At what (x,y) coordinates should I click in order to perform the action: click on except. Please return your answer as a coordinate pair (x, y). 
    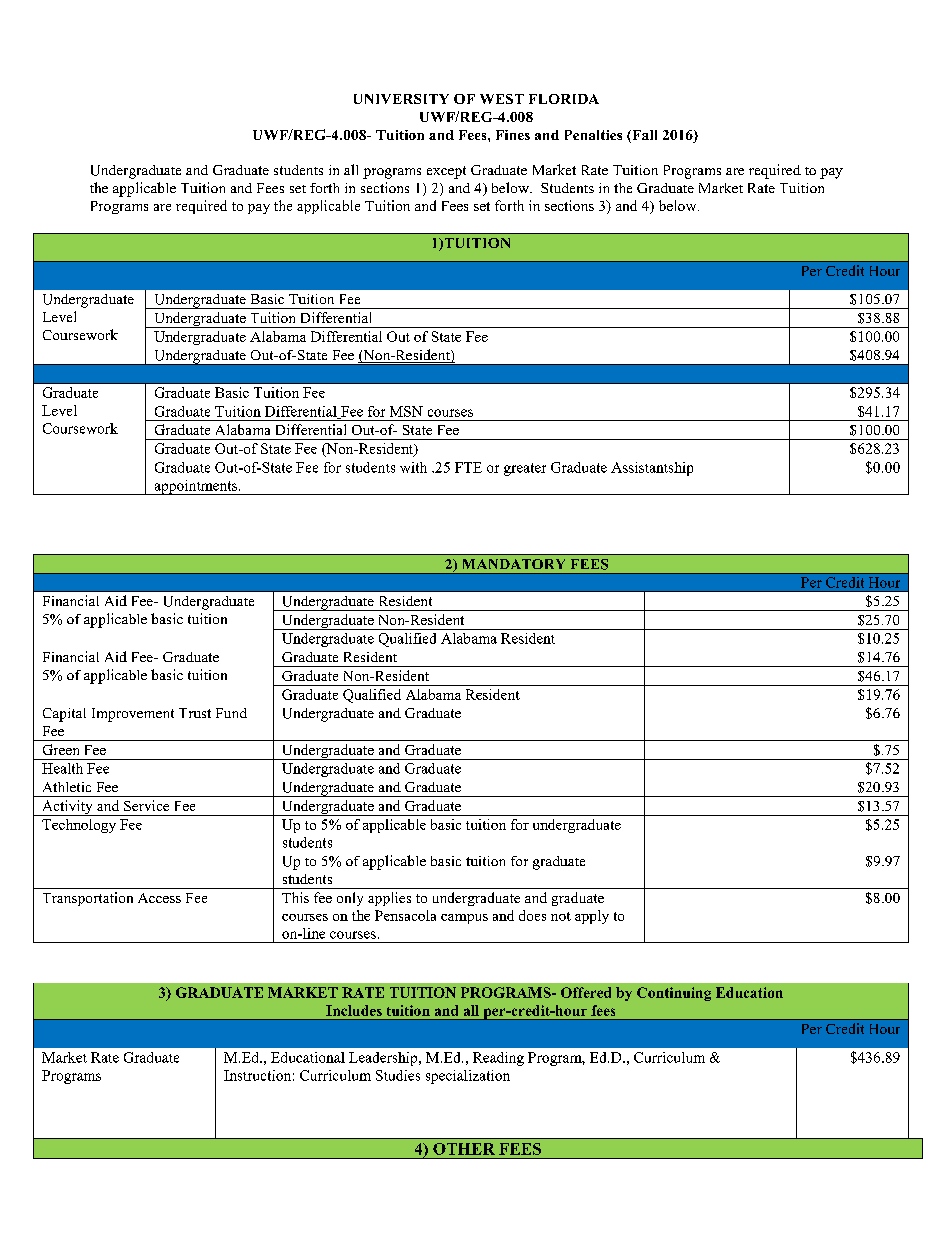
    Looking at the image, I should click on (446, 172).
